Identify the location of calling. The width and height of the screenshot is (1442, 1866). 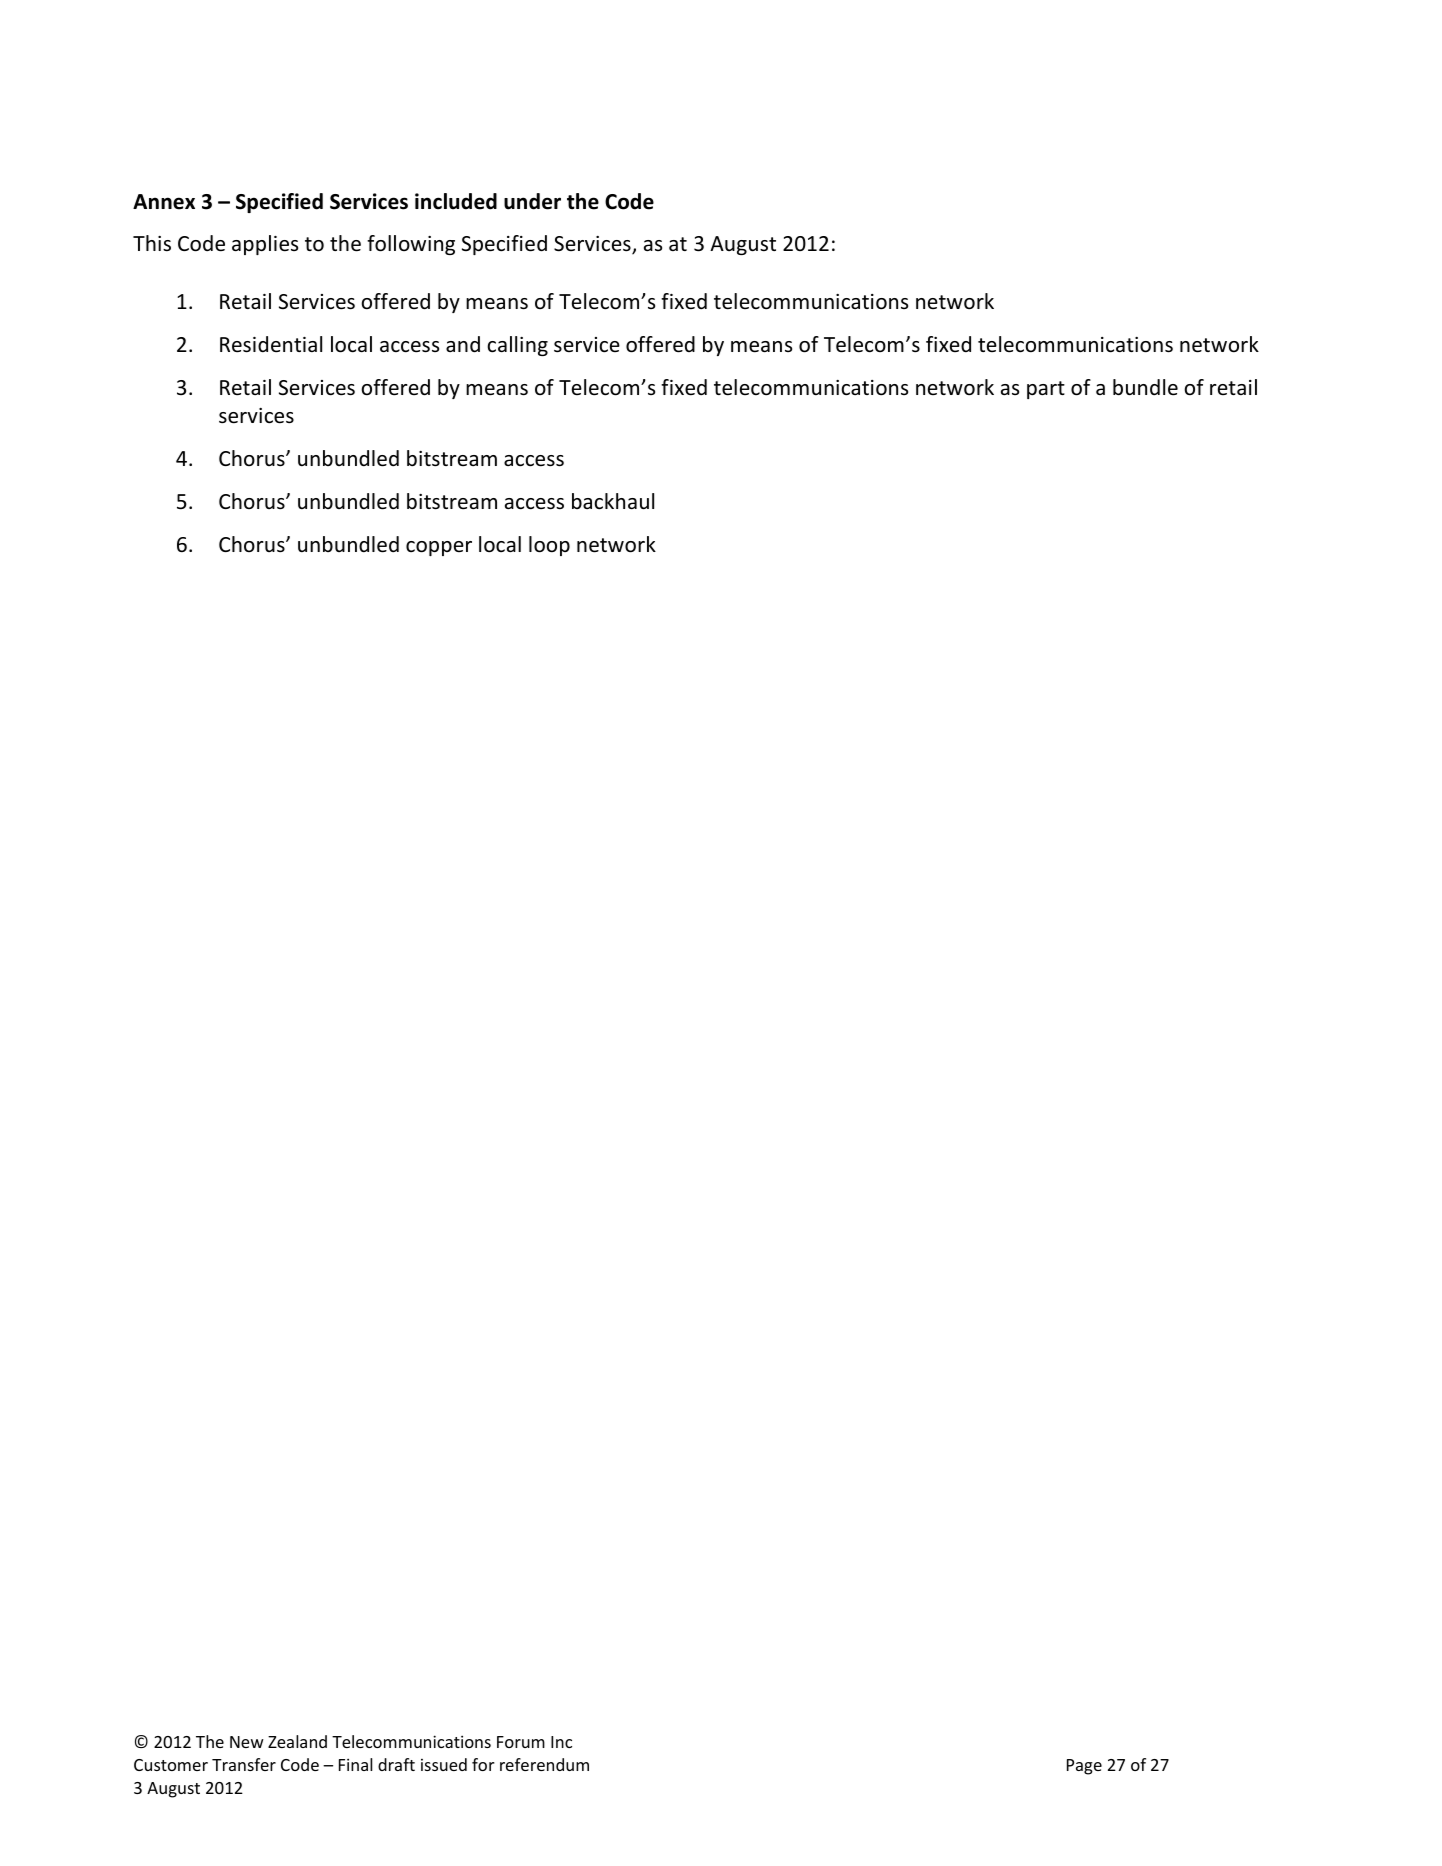
(517, 346).
